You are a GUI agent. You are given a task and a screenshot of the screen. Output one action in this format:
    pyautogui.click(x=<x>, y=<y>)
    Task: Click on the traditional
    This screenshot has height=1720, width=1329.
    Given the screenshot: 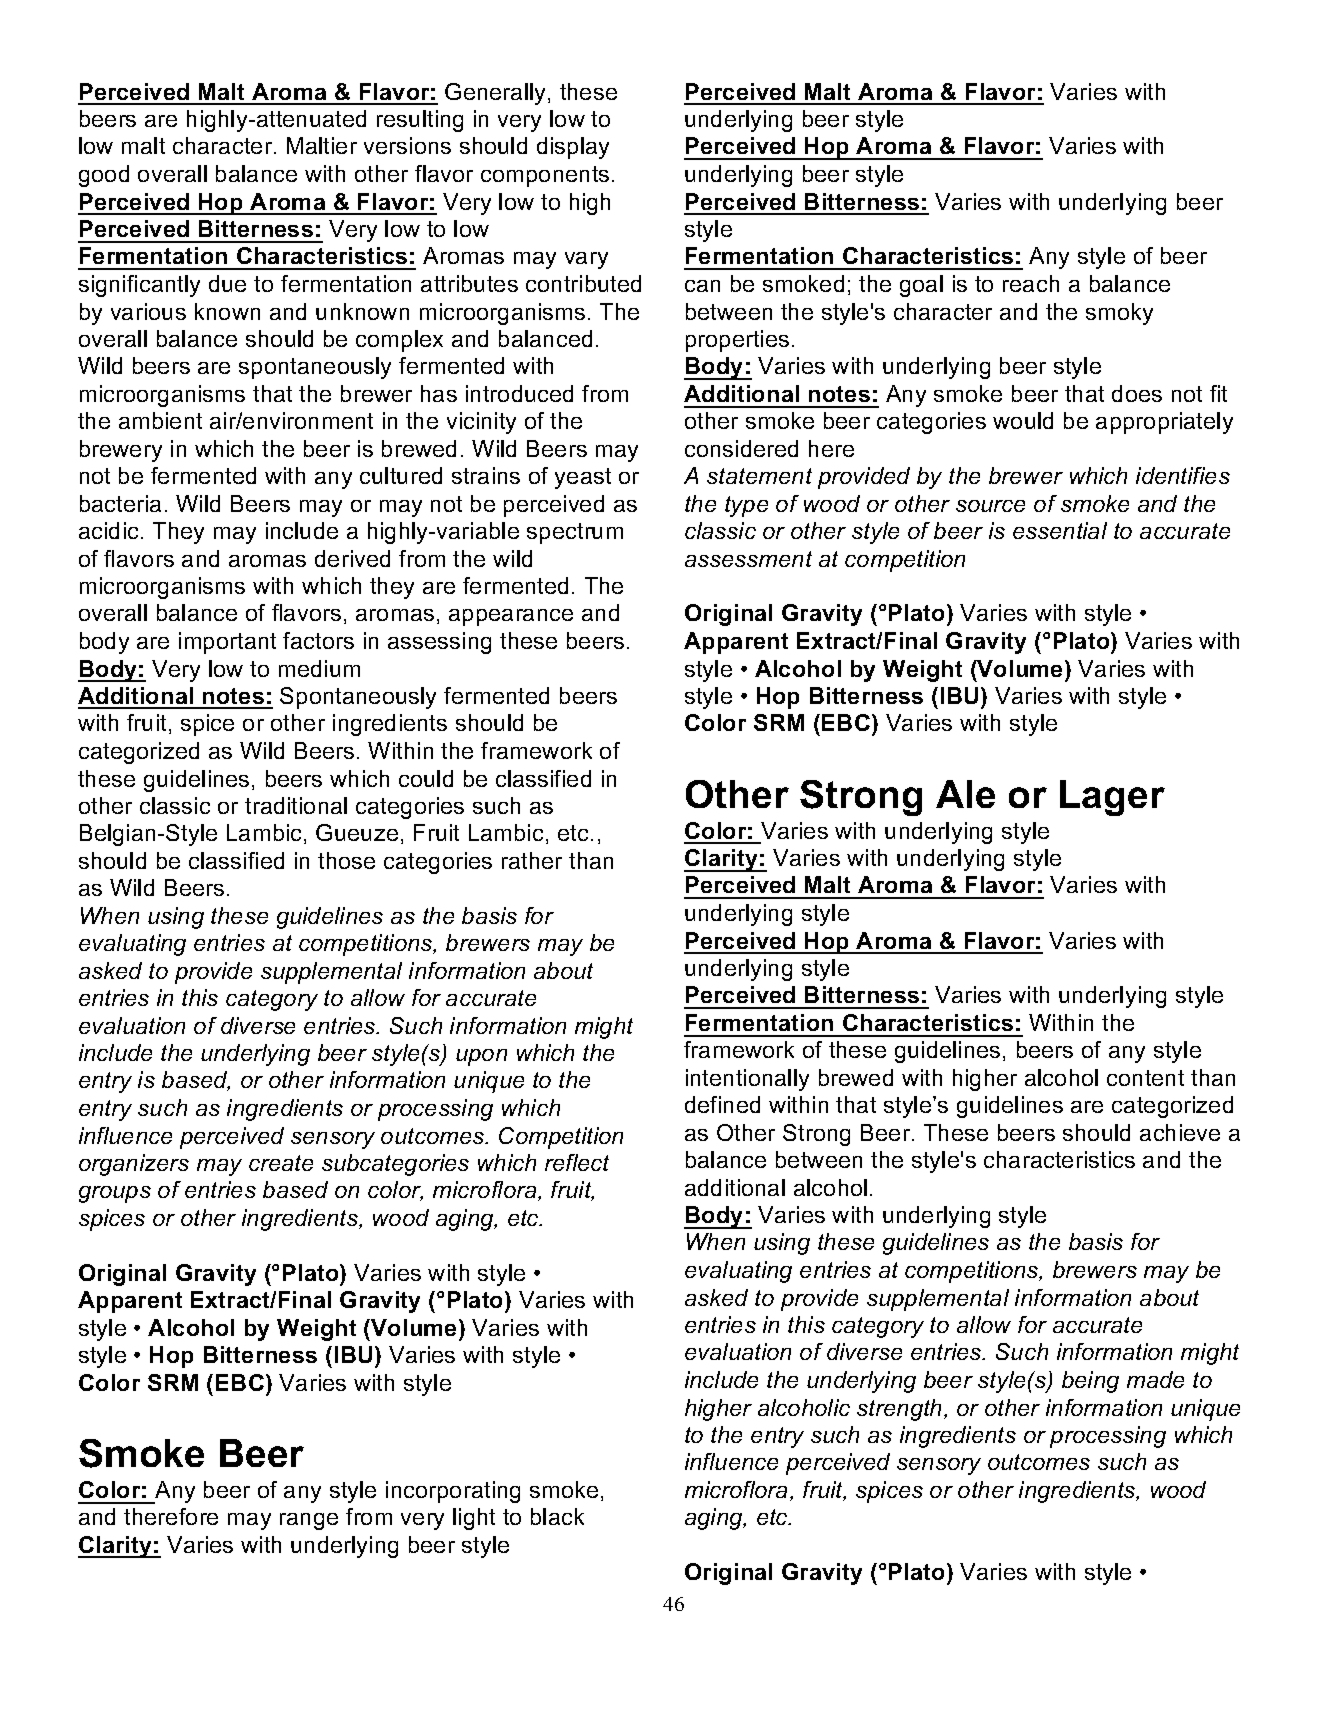 What is the action you would take?
    pyautogui.click(x=296, y=805)
